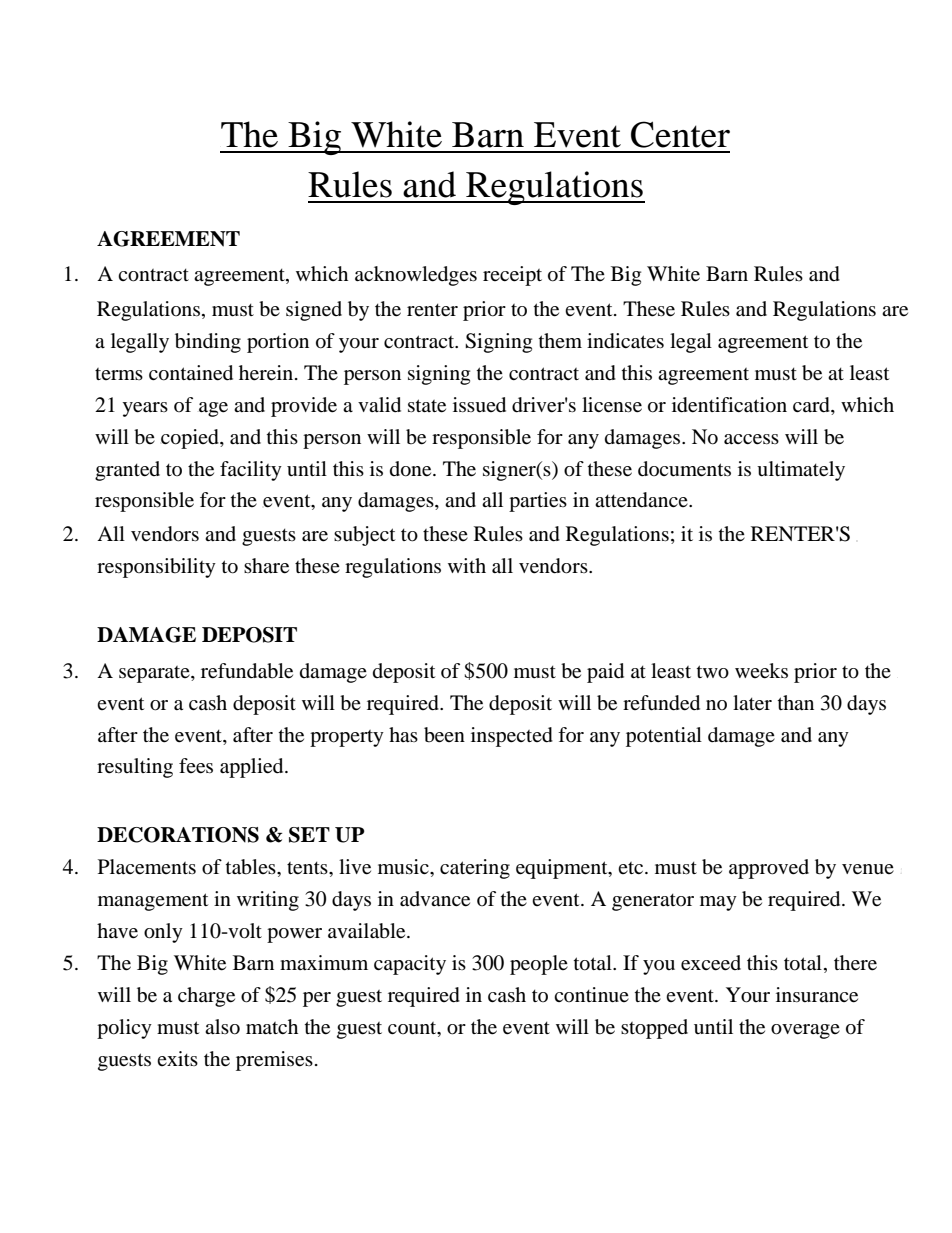 This image has height=1233, width=952. What do you see at coordinates (805, 1031) in the image?
I see `overage` at bounding box center [805, 1031].
